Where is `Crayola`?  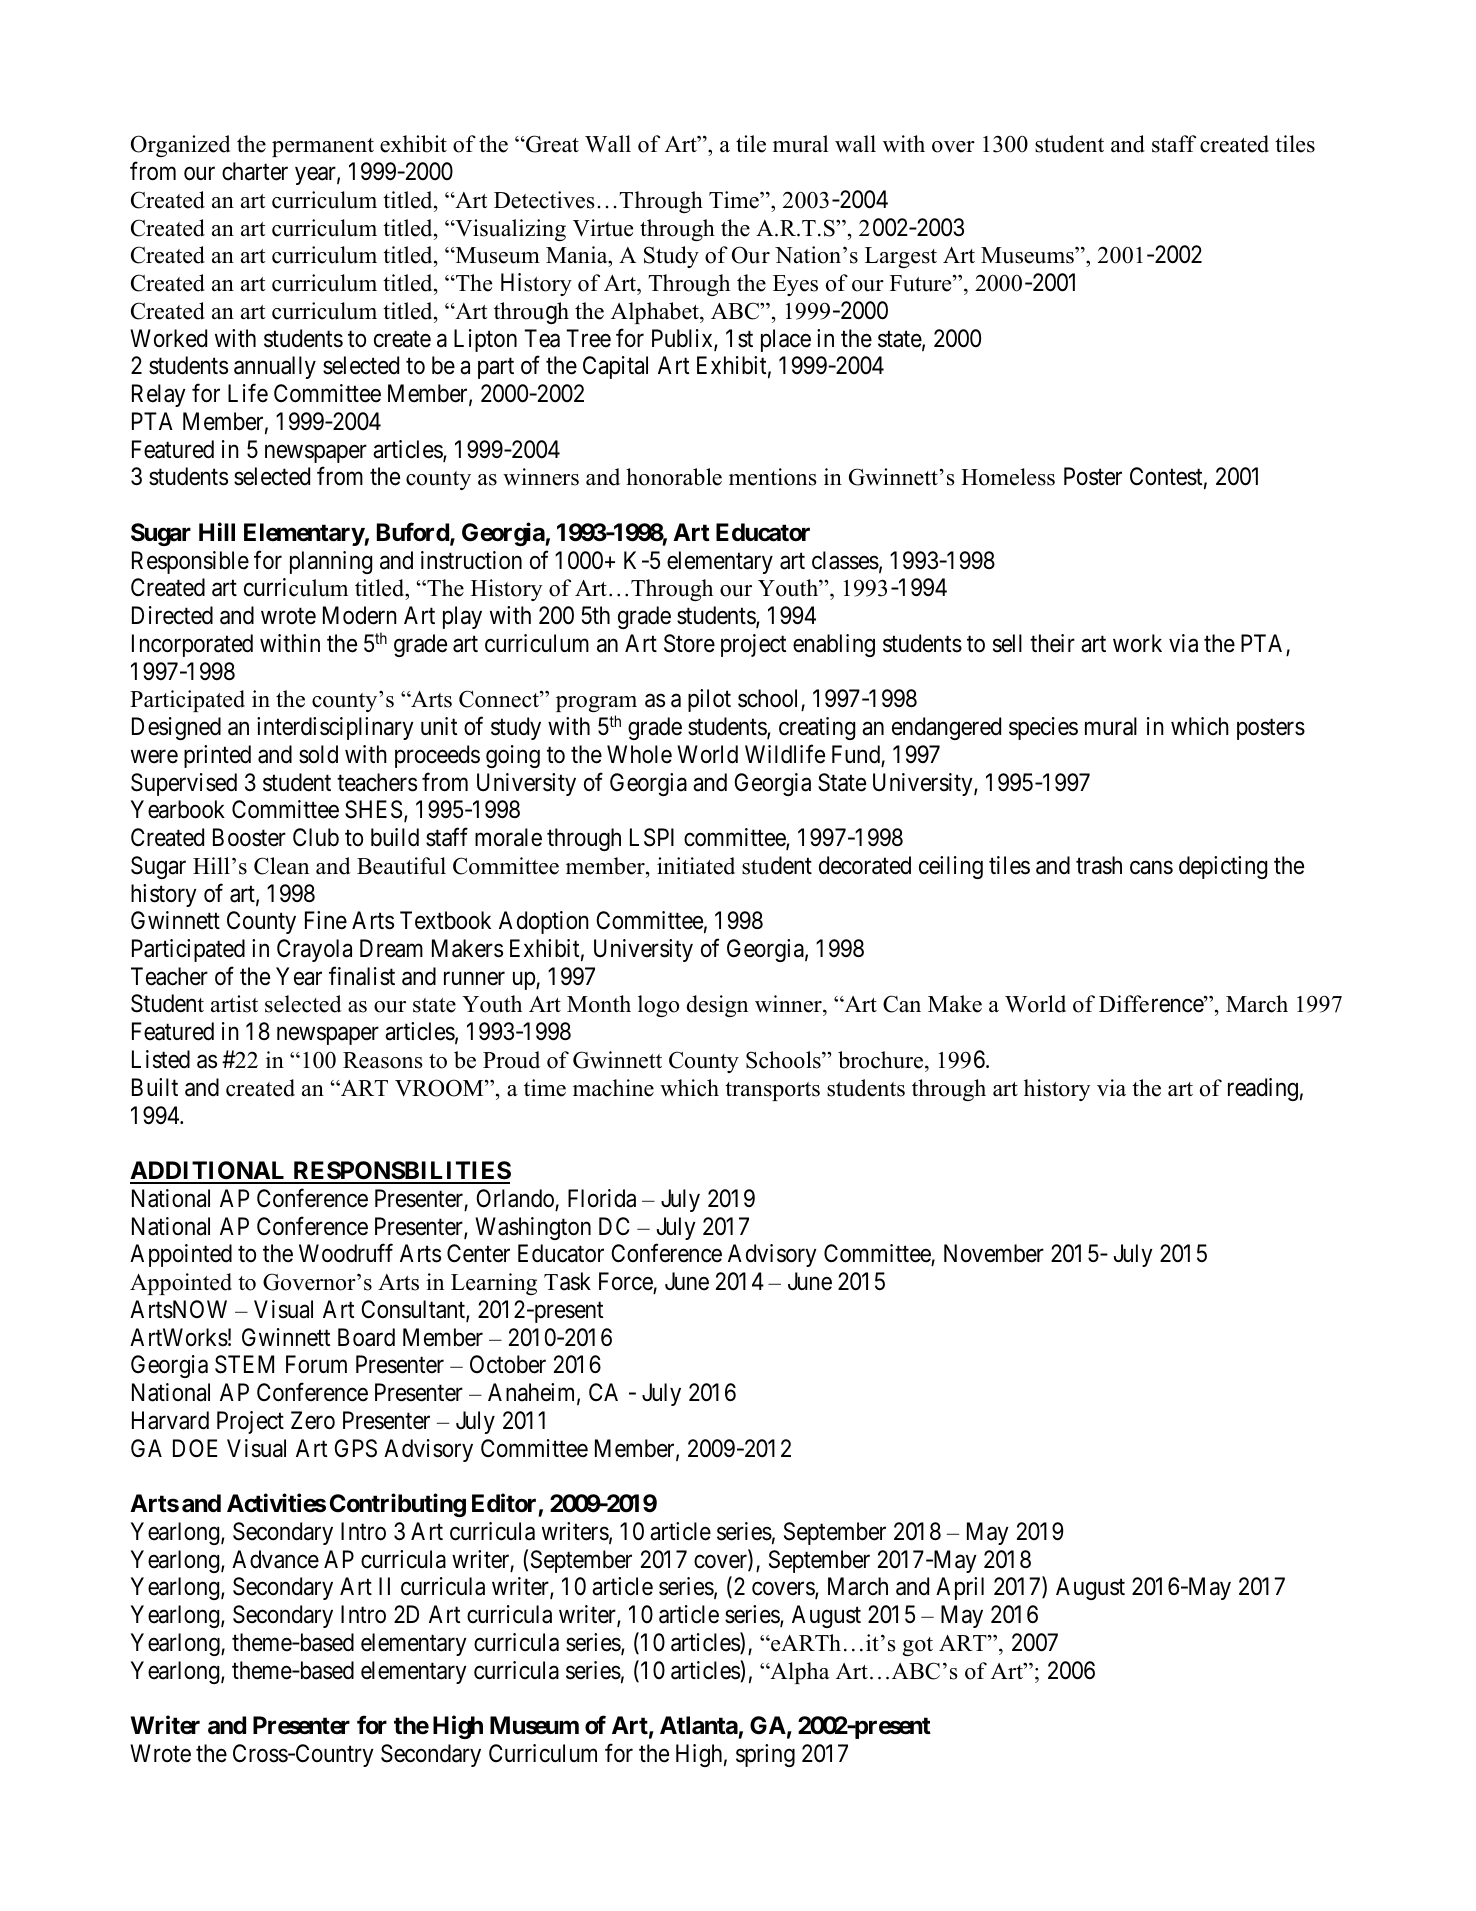 Crayola is located at coordinates (314, 950).
